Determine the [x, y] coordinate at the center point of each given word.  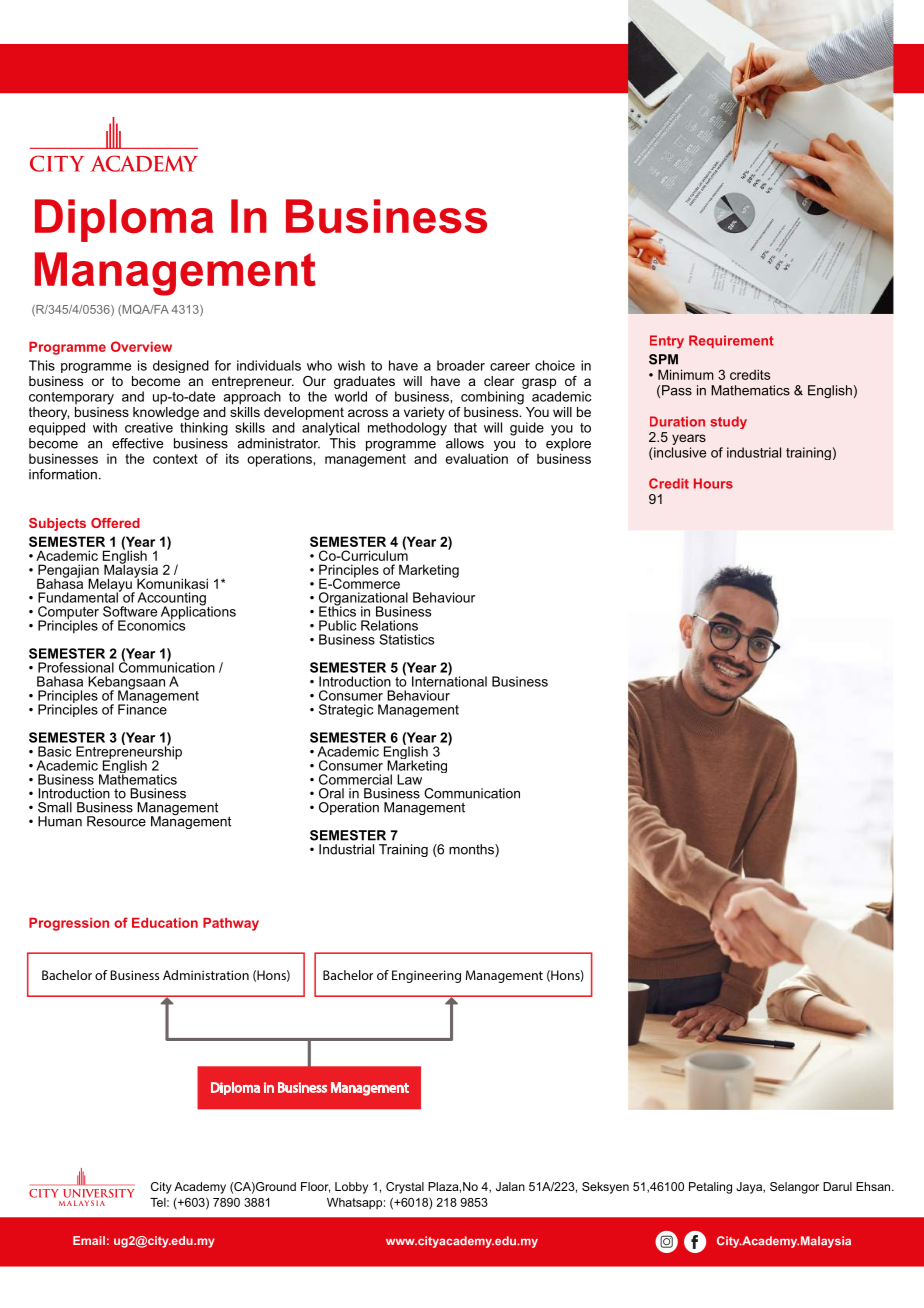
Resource [116, 821]
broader [461, 365]
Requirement [731, 341]
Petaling [710, 1188]
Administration [206, 975]
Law [409, 779]
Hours [713, 483]
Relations [389, 625]
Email [89, 1240]
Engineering [426, 976]
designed [181, 366]
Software [130, 611]
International [449, 680]
